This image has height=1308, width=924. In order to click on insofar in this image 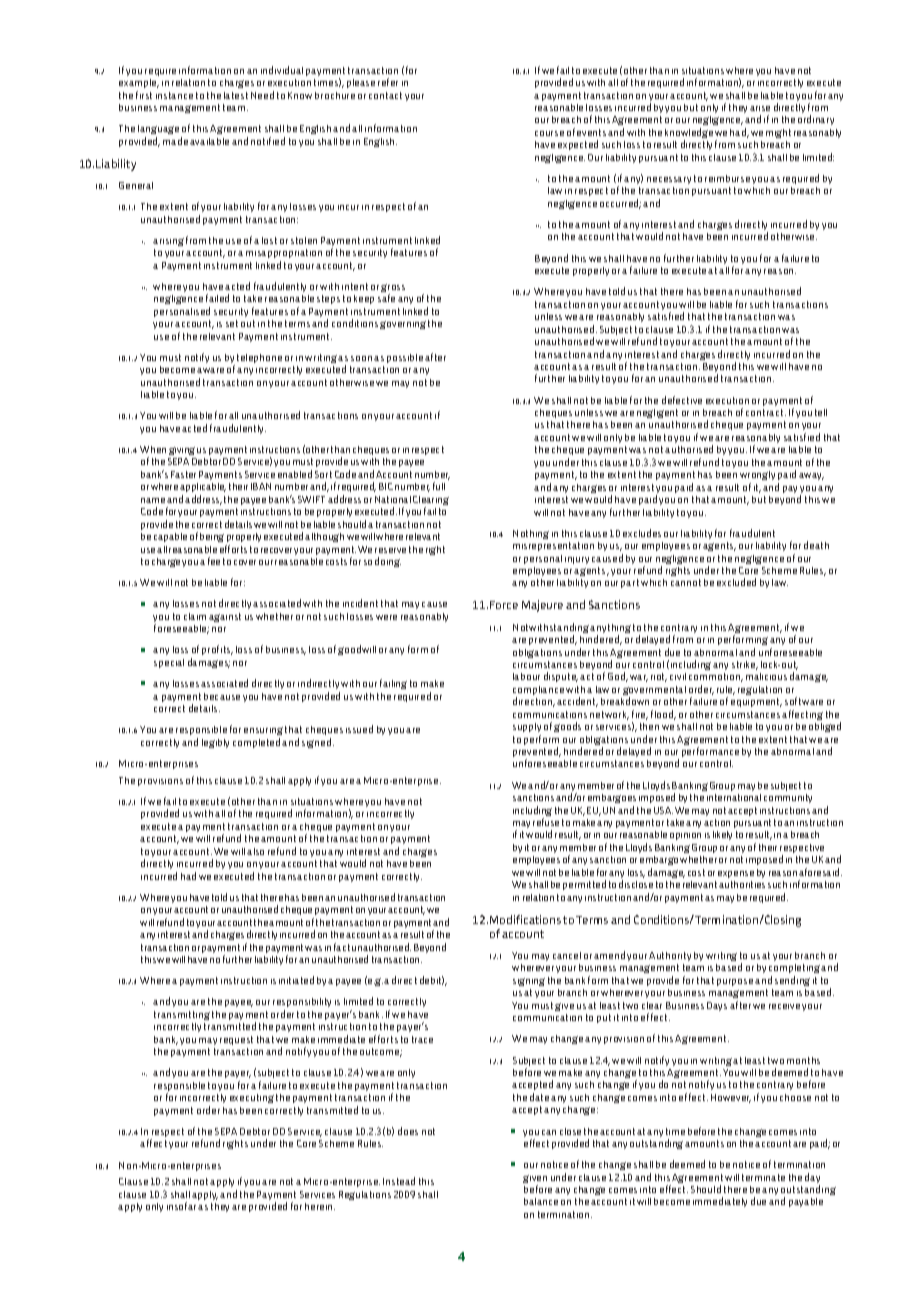, I will do `click(181, 1206)`.
